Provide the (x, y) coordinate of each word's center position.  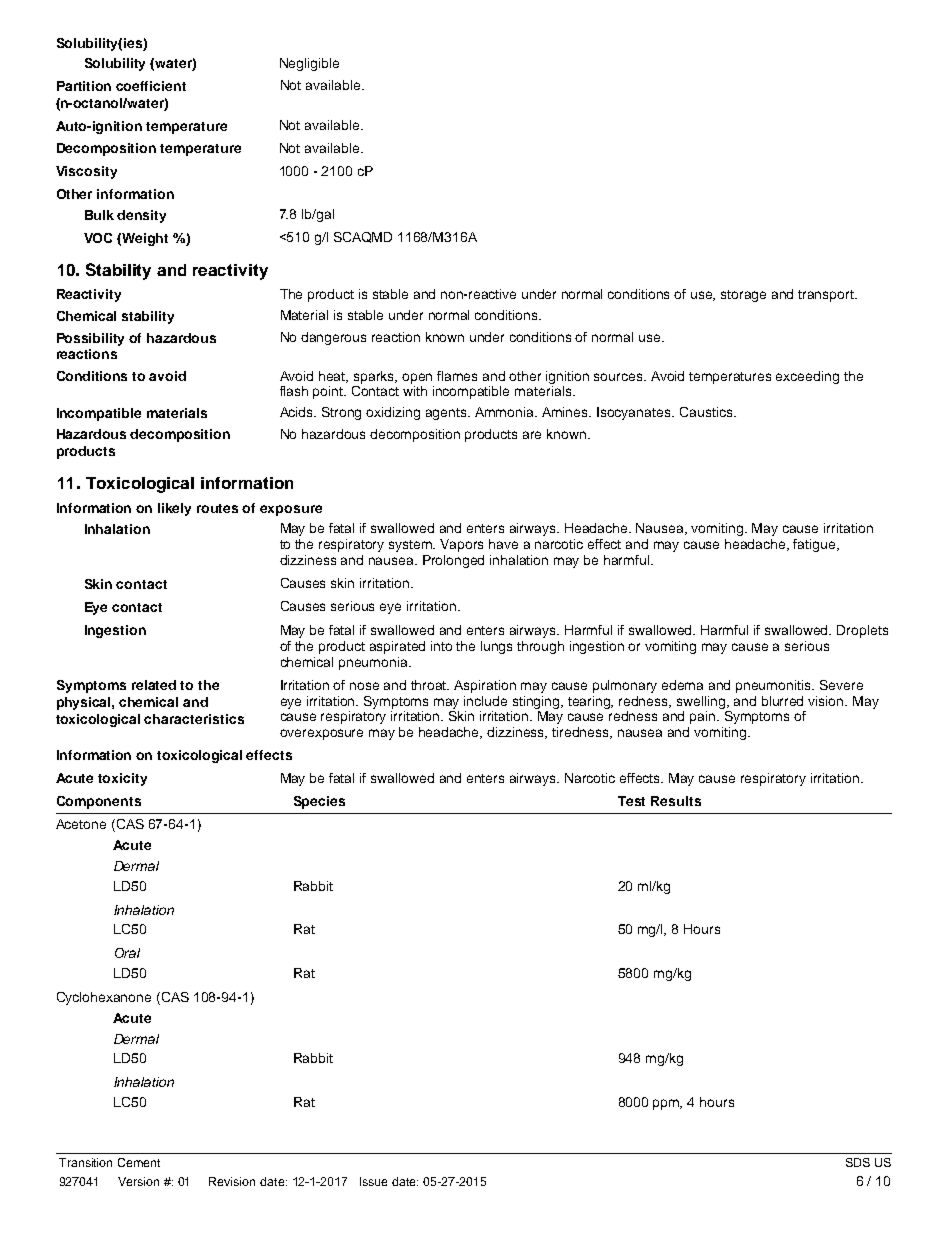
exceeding (807, 377)
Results (676, 801)
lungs (496, 647)
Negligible (309, 64)
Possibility (90, 339)
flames (457, 376)
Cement (139, 1162)
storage (743, 296)
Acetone (81, 824)
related (154, 685)
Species (319, 802)
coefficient (151, 86)
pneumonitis (774, 686)
